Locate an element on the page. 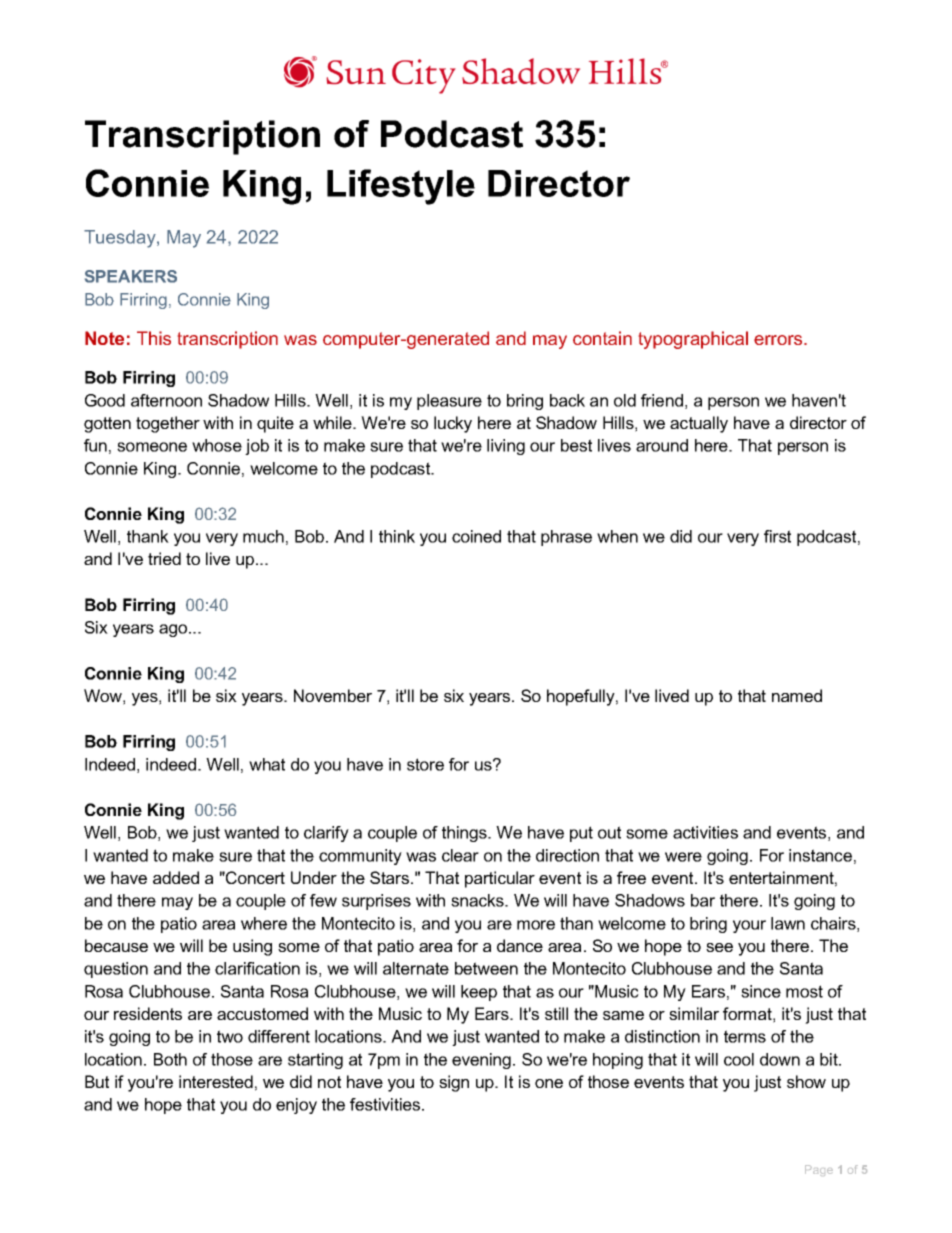 Image resolution: width=952 pixels, height=1233 pixels. SPEAKERS is located at coordinates (131, 276).
